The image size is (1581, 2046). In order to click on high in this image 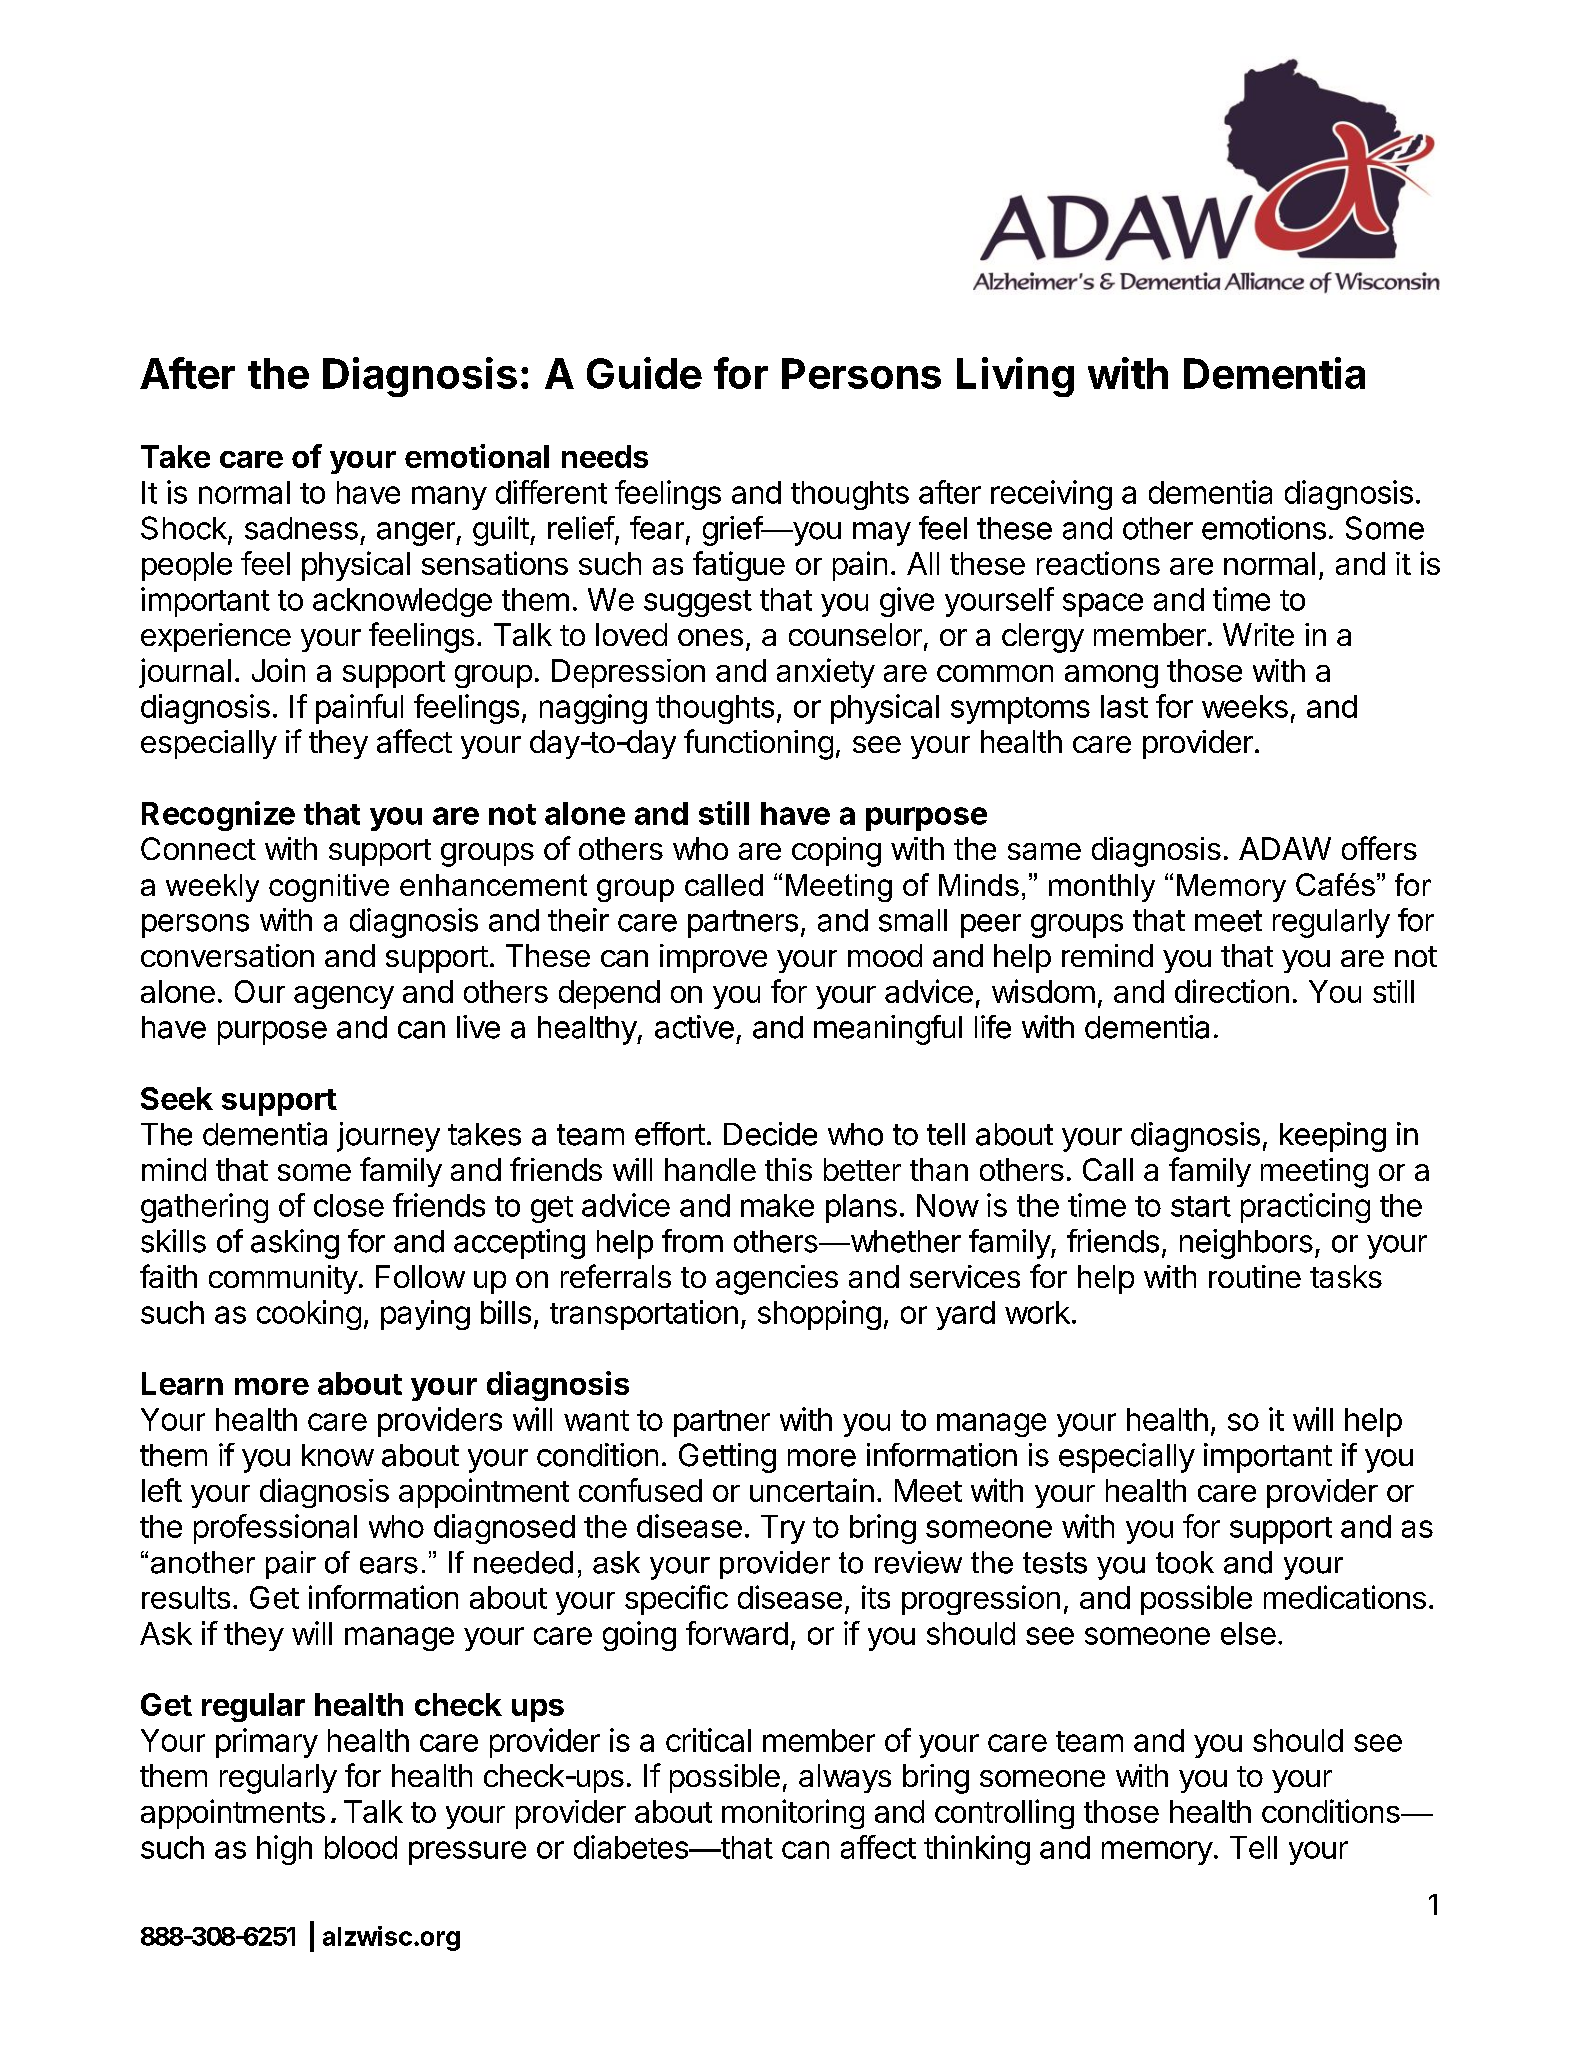, I will do `click(284, 1850)`.
